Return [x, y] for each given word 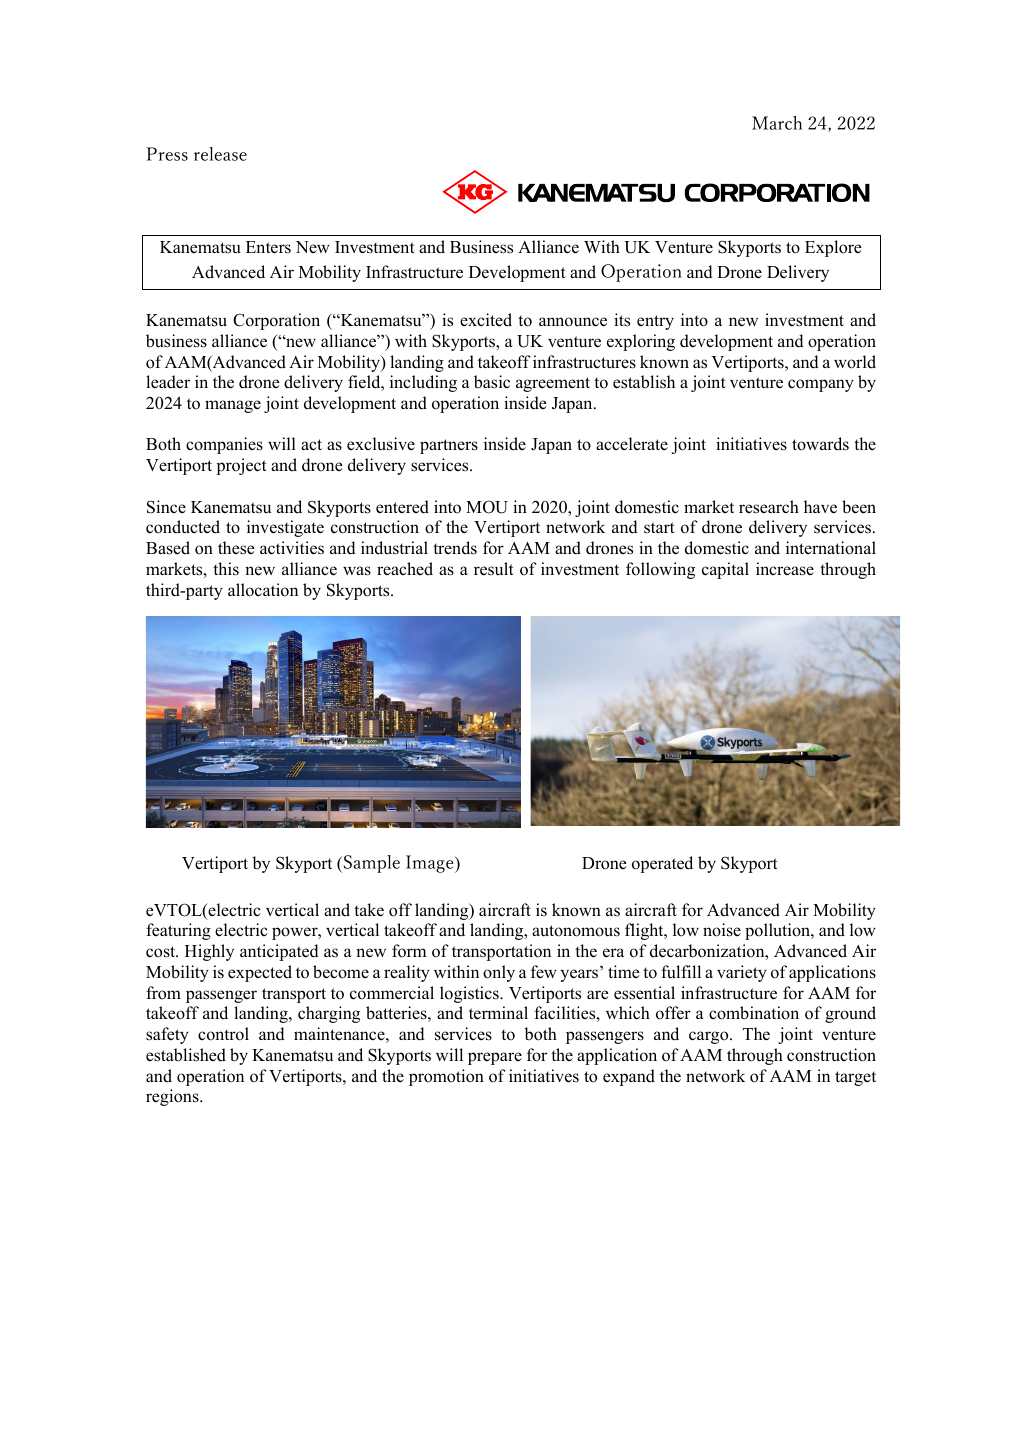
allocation [263, 590]
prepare [495, 1058]
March [777, 123]
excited [486, 320]
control [223, 1034]
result [494, 569]
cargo [710, 1037]
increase [785, 569]
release [220, 154]
